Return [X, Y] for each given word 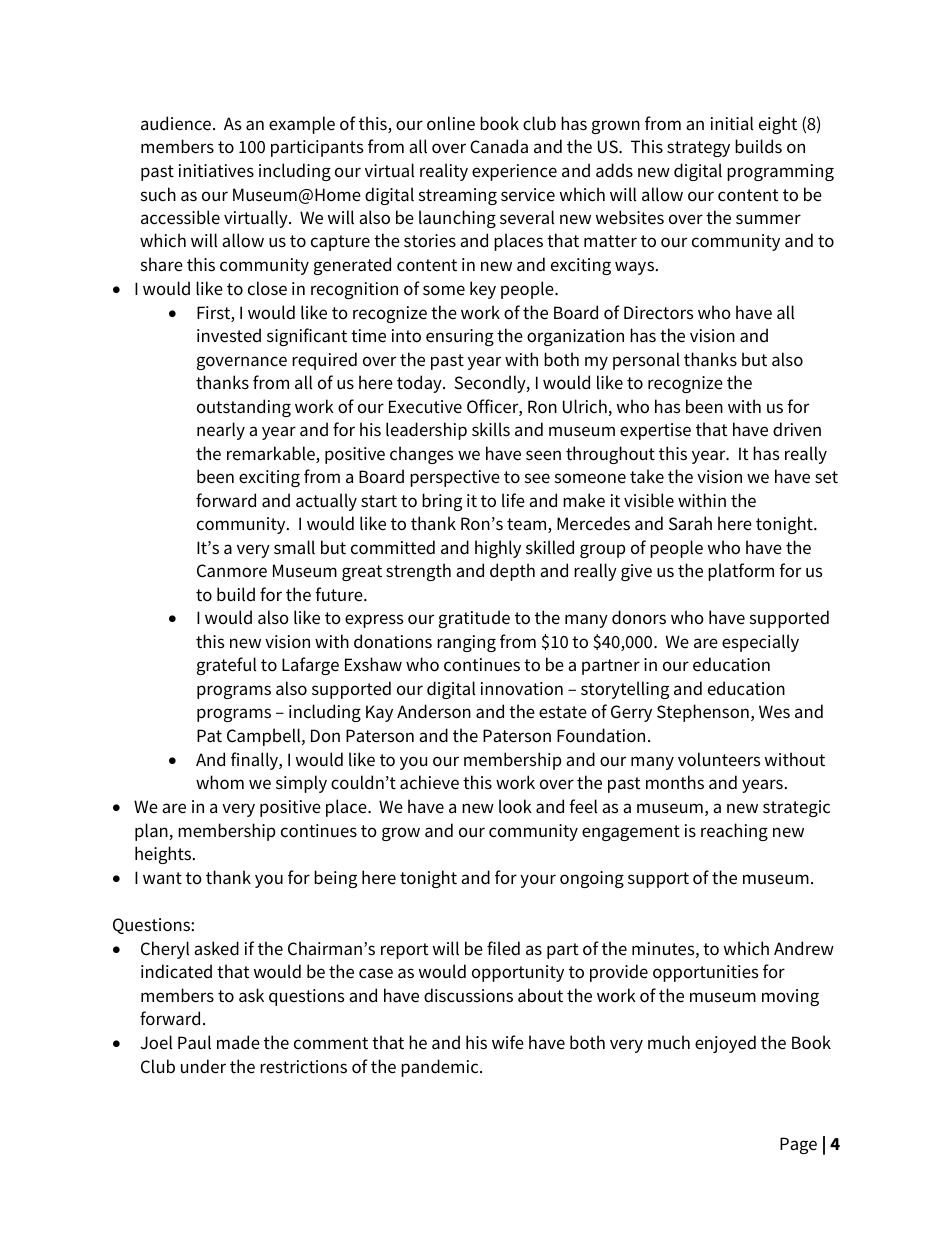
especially [760, 643]
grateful [226, 666]
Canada [499, 146]
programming [780, 172]
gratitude [474, 619]
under [203, 1066]
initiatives [216, 171]
